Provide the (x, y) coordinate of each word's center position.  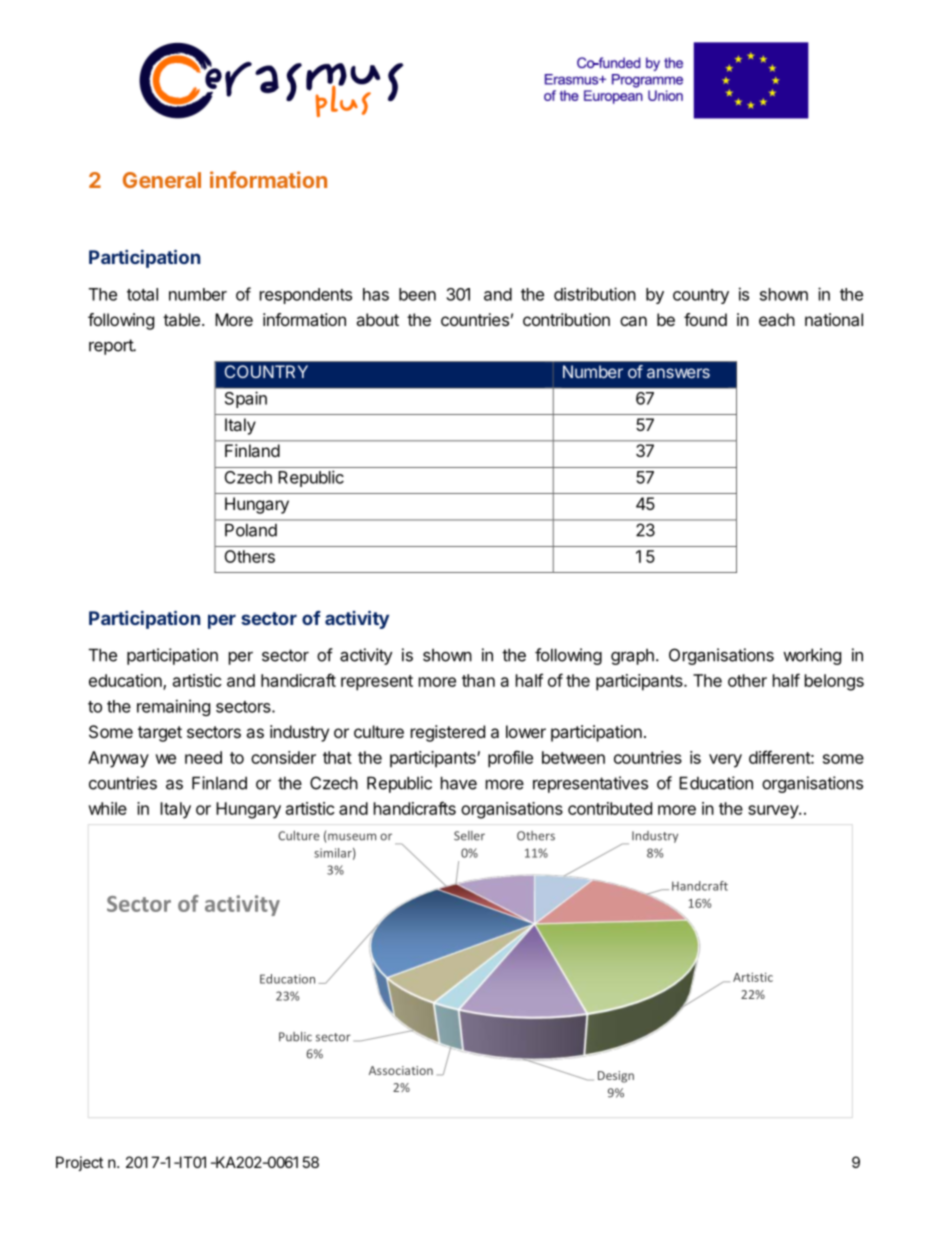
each (777, 319)
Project (79, 1163)
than (478, 680)
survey (774, 812)
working (812, 656)
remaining (173, 707)
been (417, 294)
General (162, 180)
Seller (469, 836)
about (377, 319)
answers (678, 373)
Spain (246, 400)
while (107, 808)
